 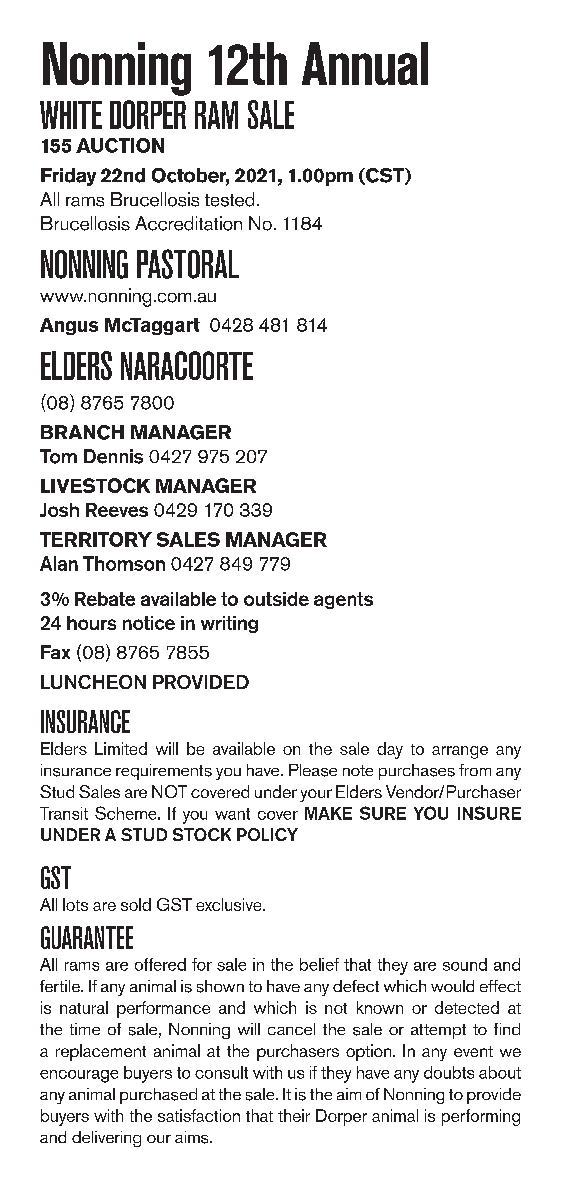 What do you see at coordinates (229, 199) in the screenshot?
I see `tested` at bounding box center [229, 199].
